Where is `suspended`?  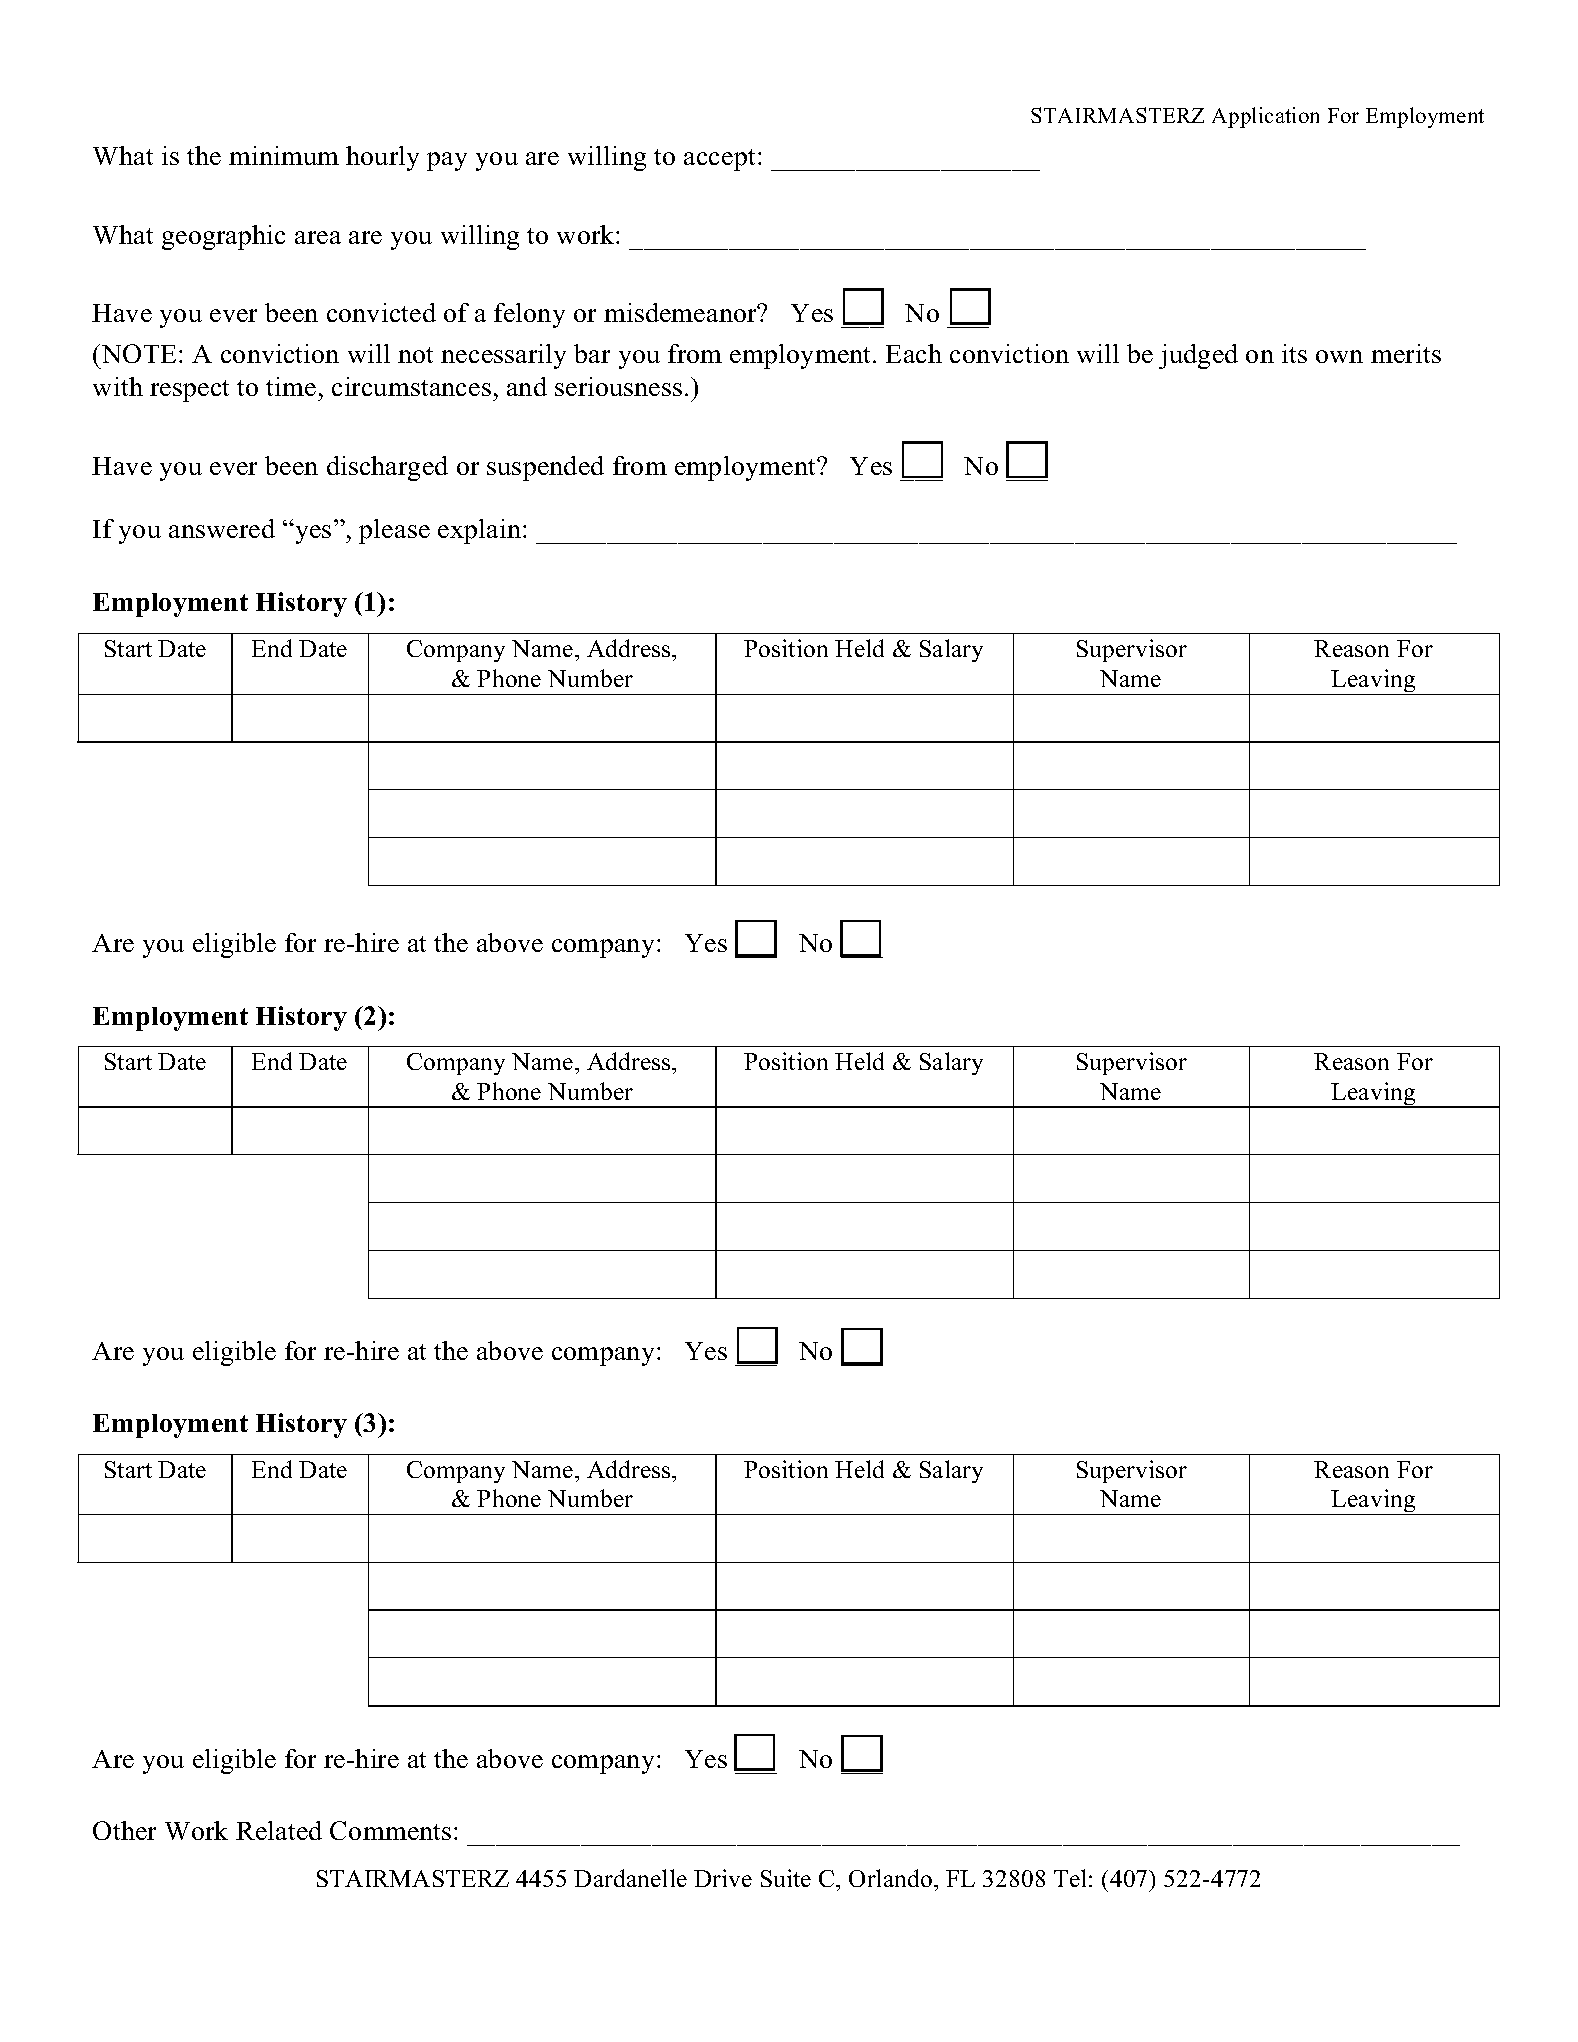 suspended is located at coordinates (545, 468).
